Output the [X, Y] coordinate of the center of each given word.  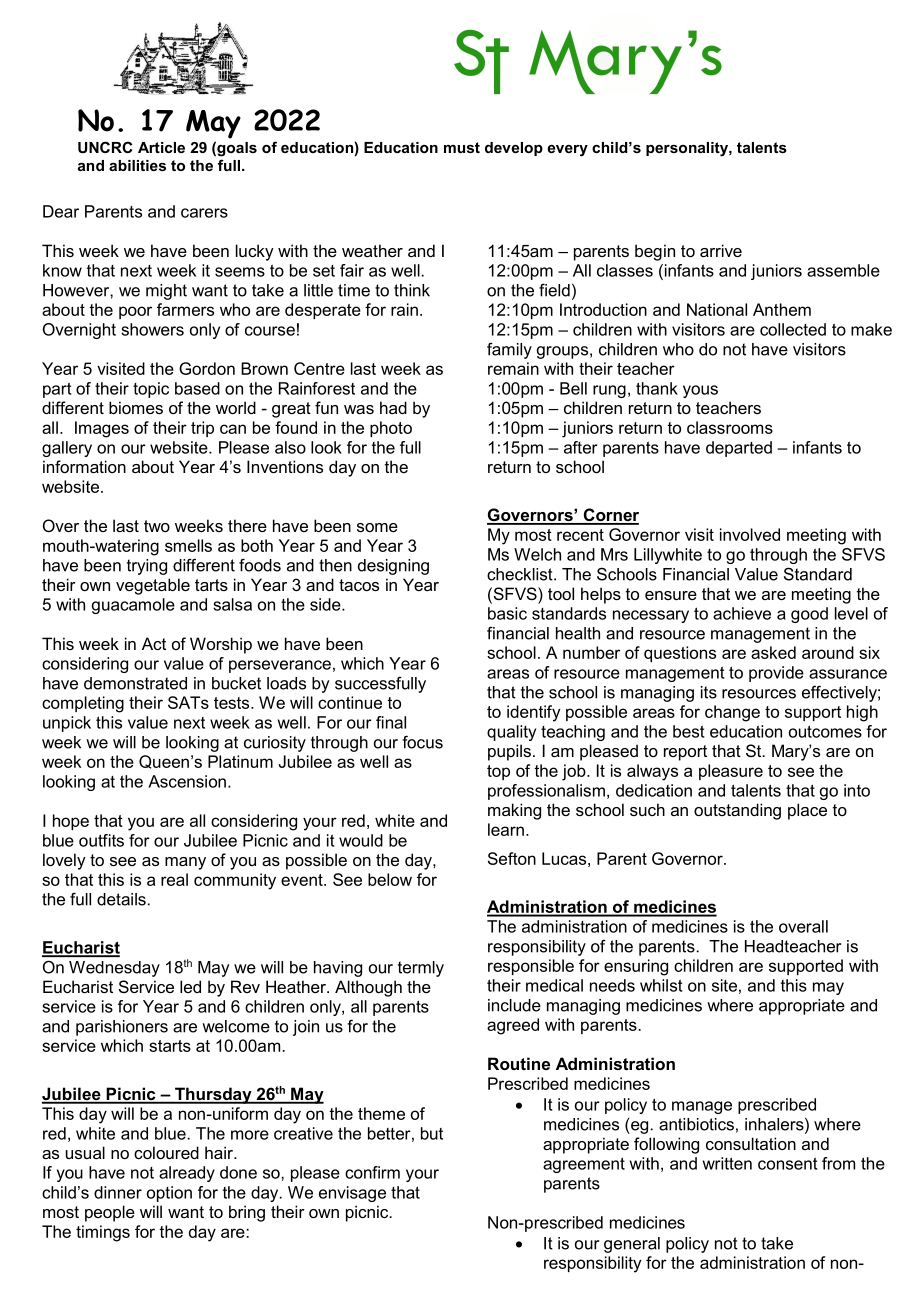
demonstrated [135, 683]
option [169, 1194]
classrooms [730, 427]
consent [788, 1163]
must [462, 147]
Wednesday [114, 969]
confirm [372, 1172]
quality [511, 733]
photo [391, 429]
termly [421, 969]
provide [776, 674]
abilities [137, 165]
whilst [661, 985]
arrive [721, 250]
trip [202, 429]
